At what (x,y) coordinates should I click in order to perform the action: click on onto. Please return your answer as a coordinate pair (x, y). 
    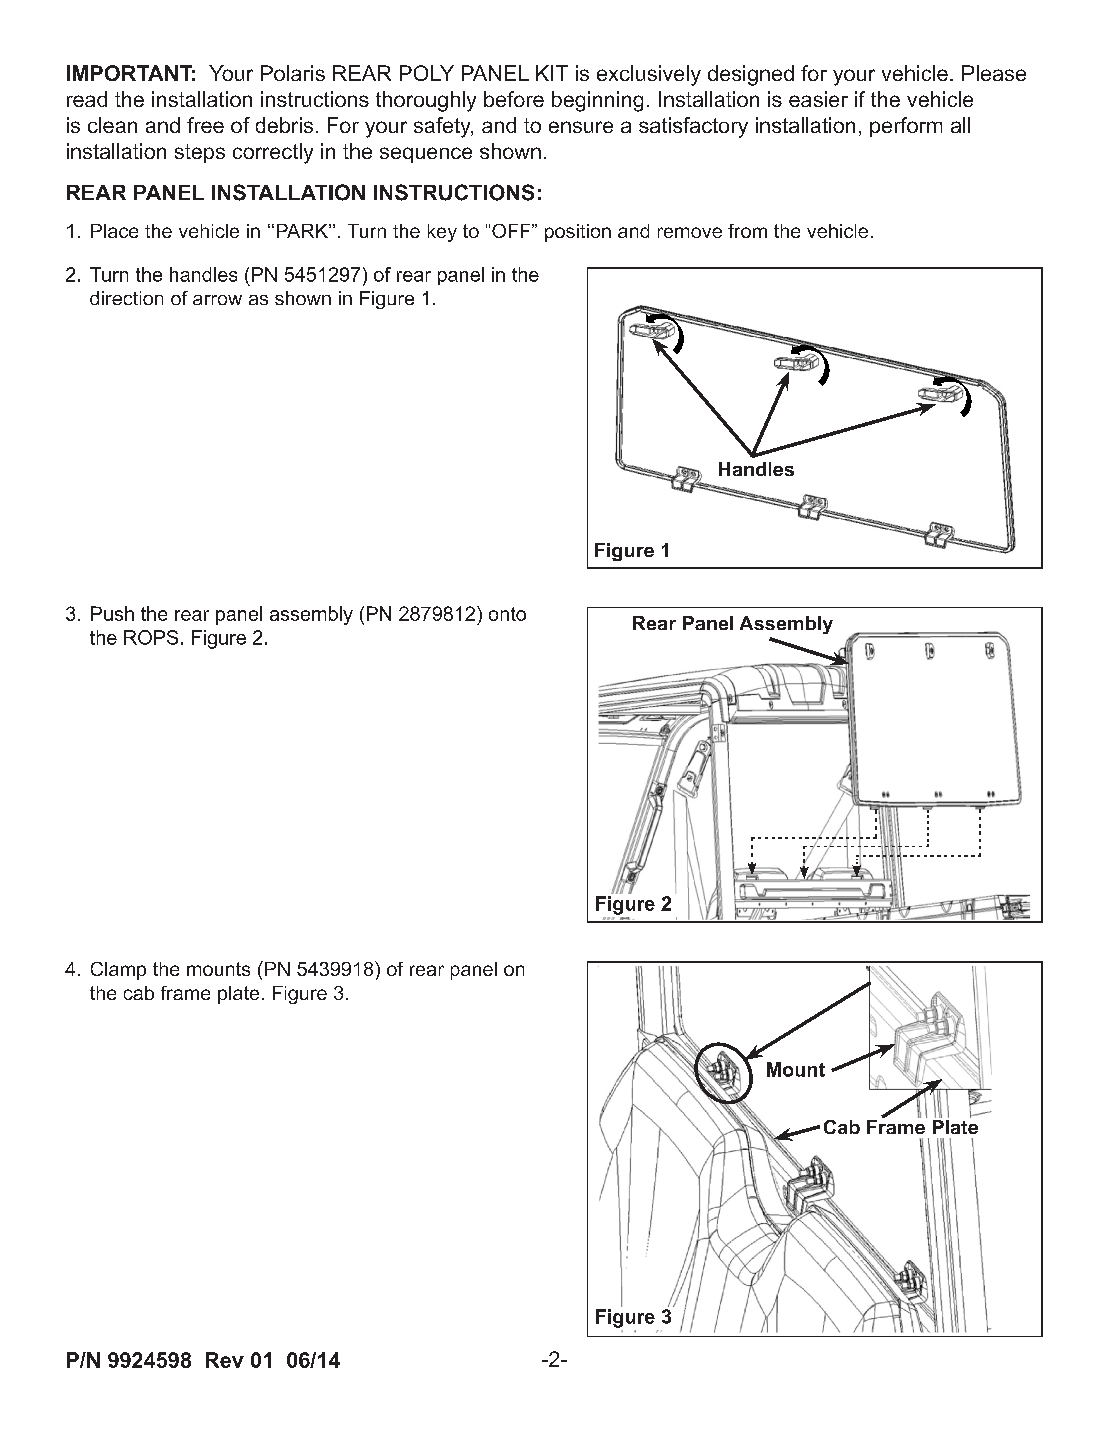
    Looking at the image, I should click on (507, 614).
